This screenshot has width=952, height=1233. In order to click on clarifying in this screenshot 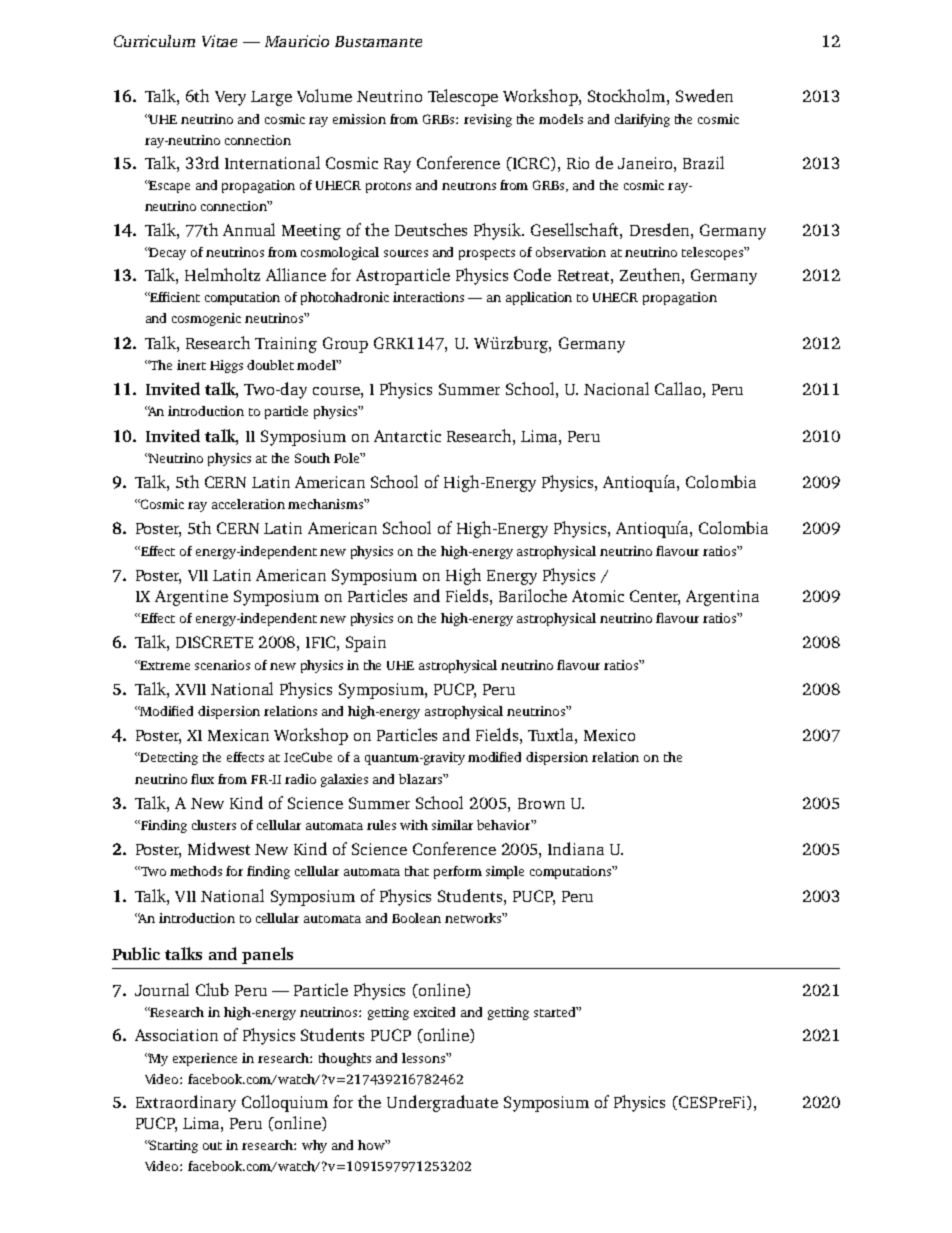, I will do `click(642, 120)`.
